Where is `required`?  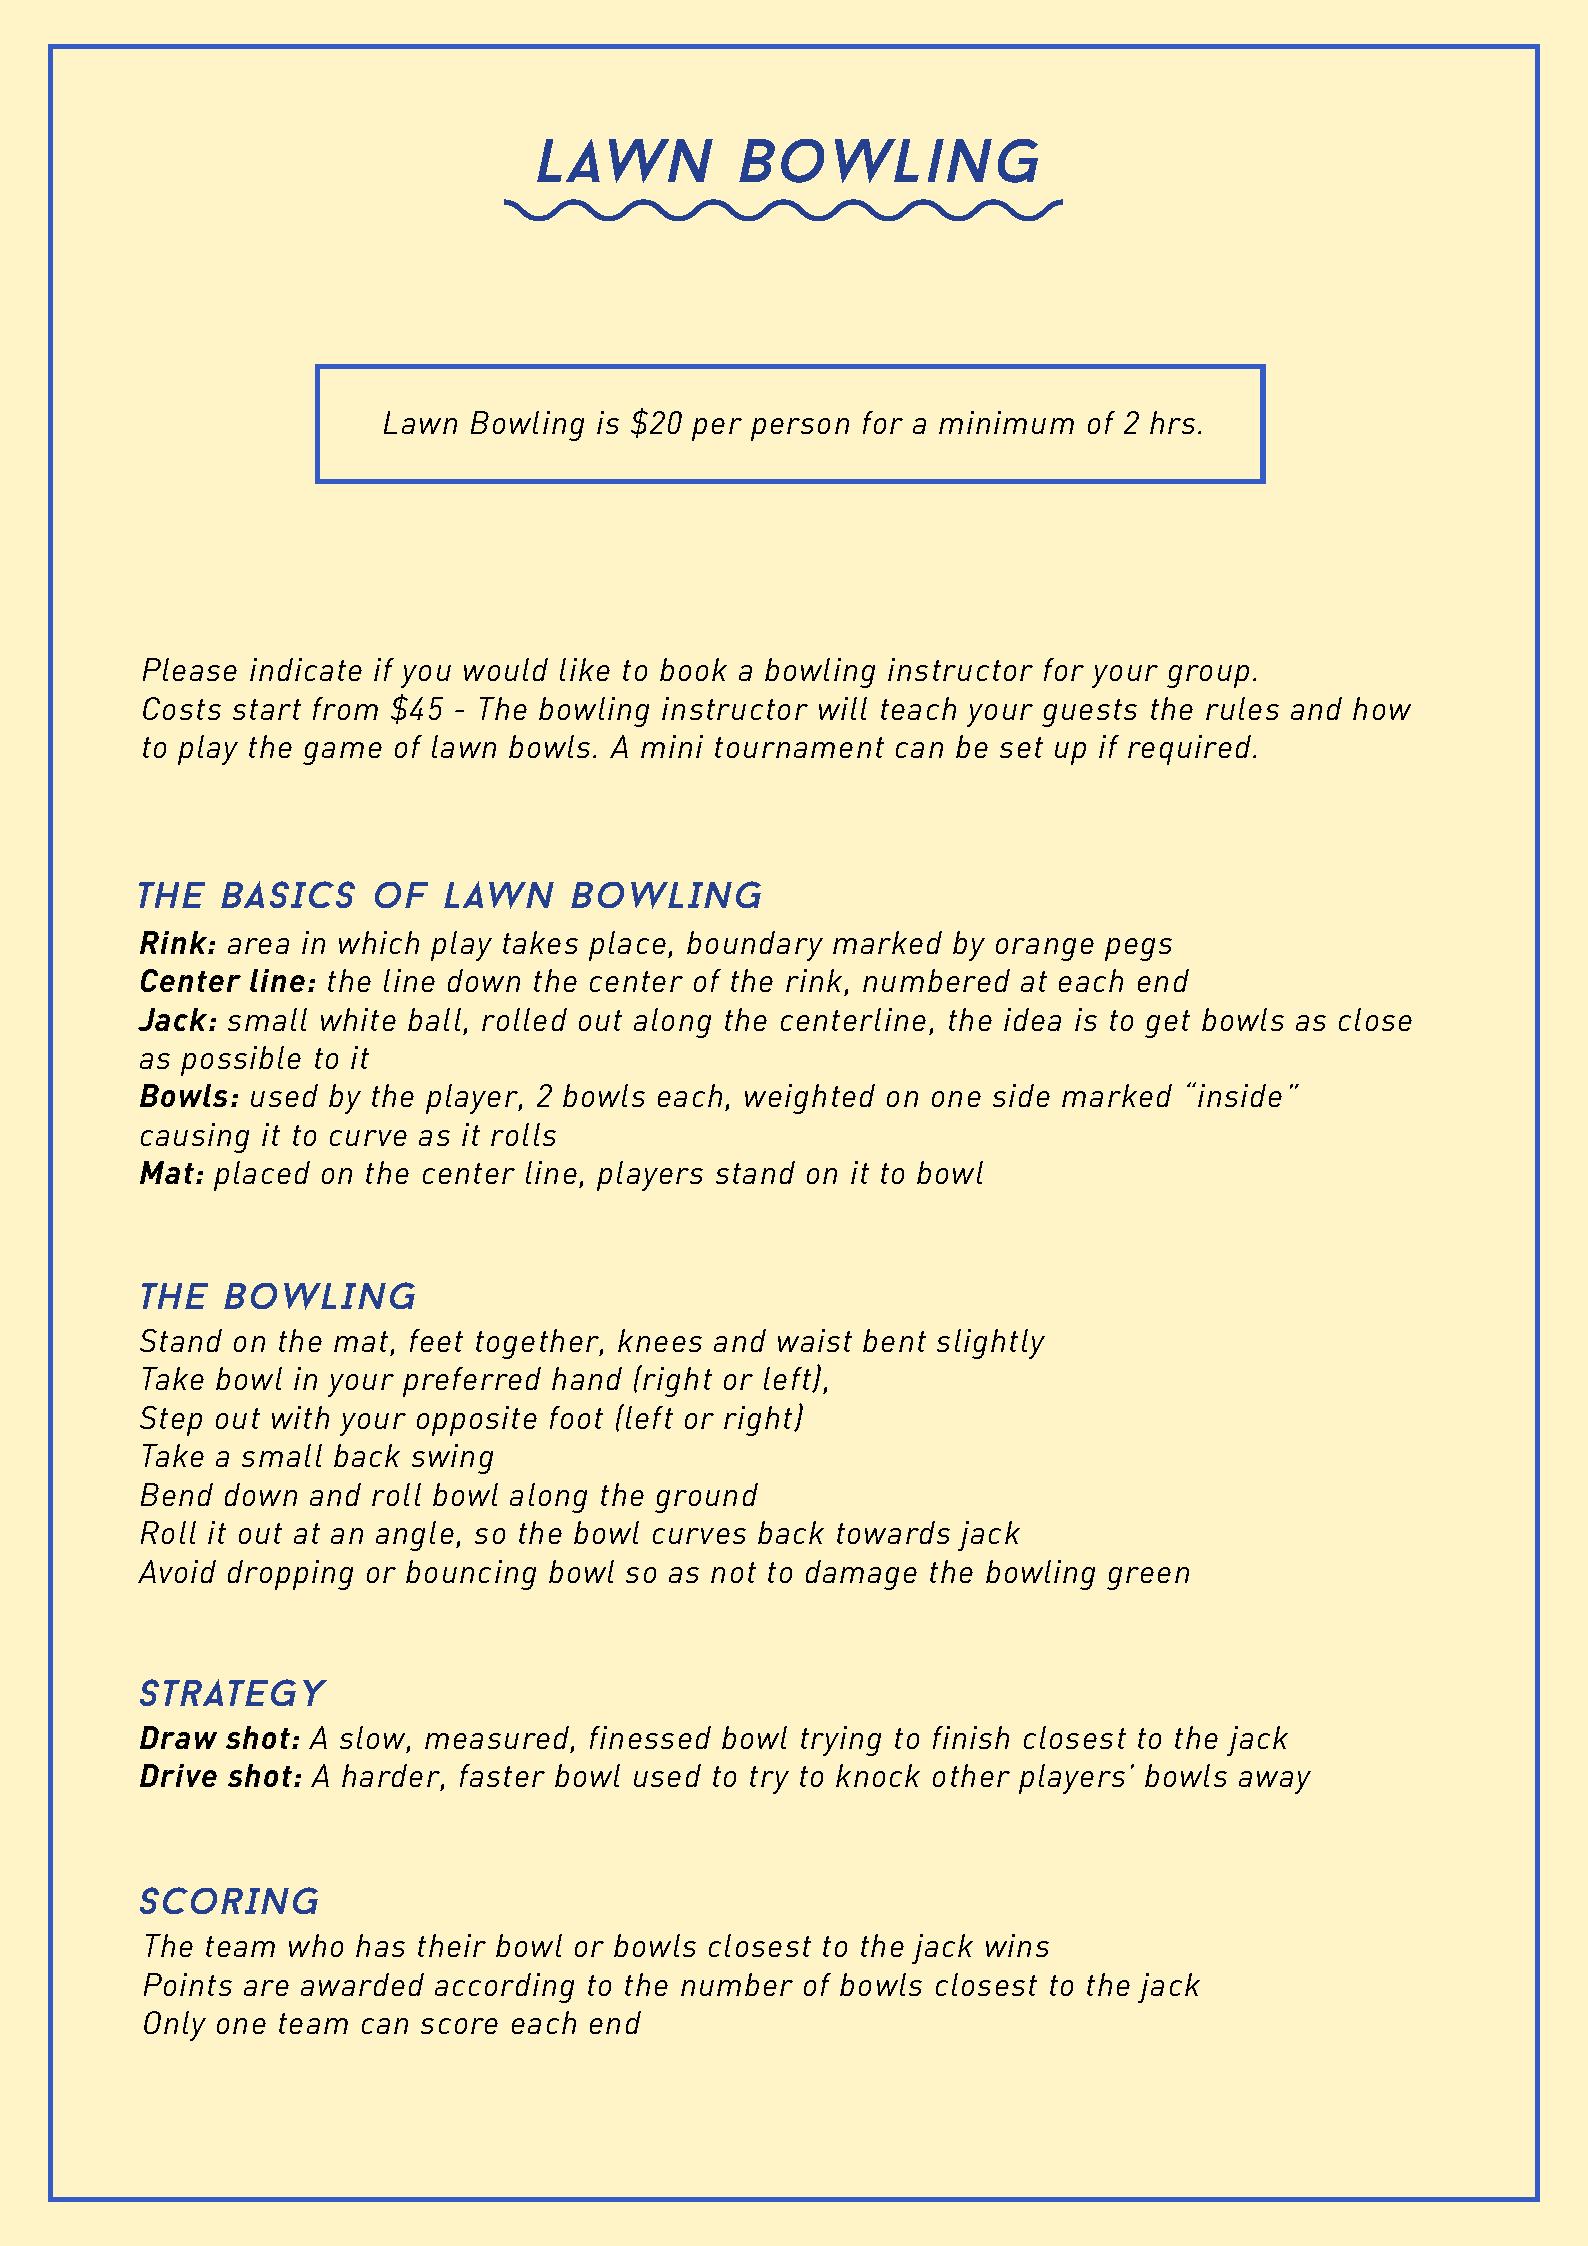 required is located at coordinates (1191, 750).
